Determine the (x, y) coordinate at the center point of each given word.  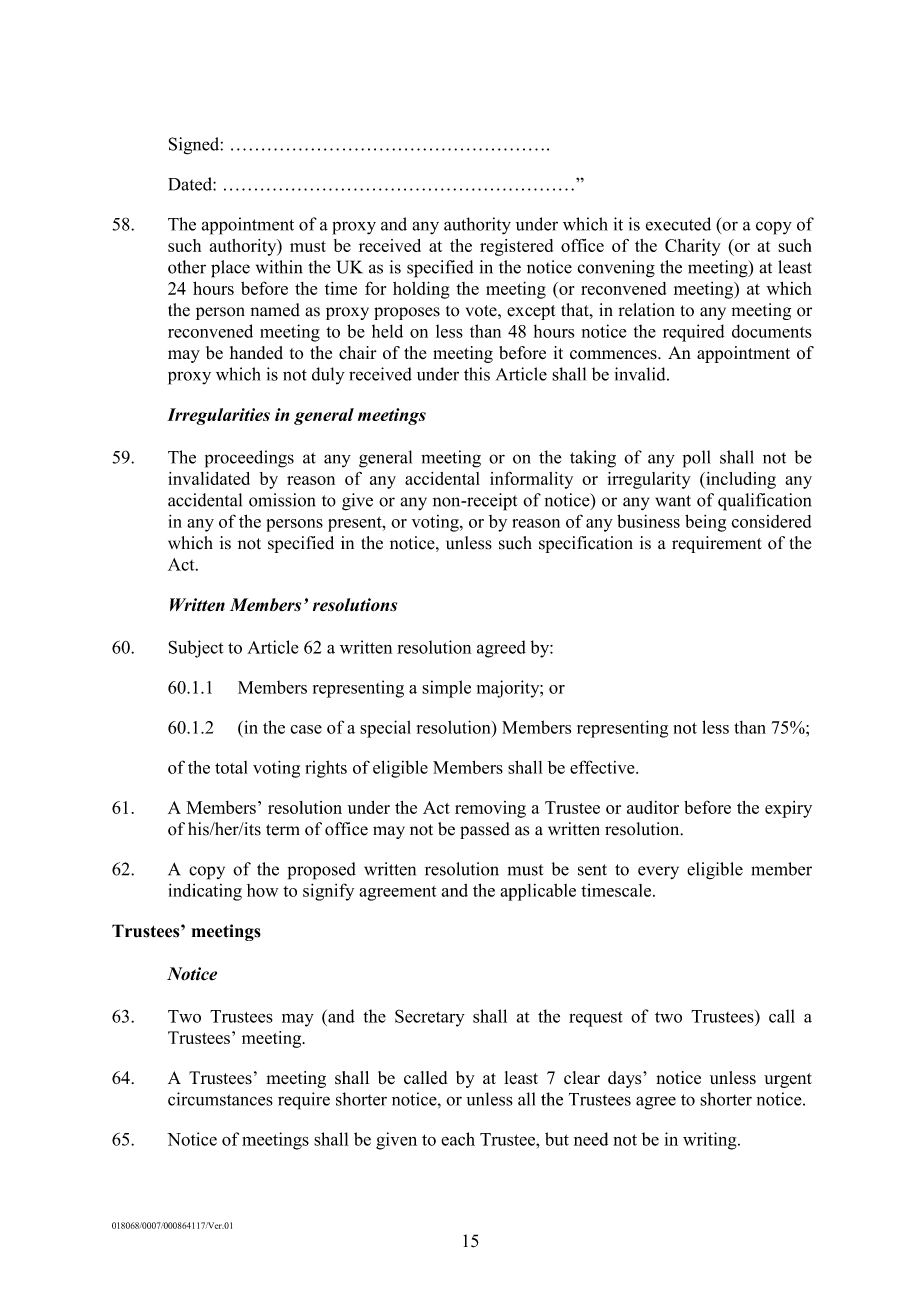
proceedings (249, 459)
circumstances (220, 1099)
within (279, 267)
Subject (196, 649)
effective (603, 767)
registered (516, 247)
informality (531, 480)
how (262, 890)
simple (446, 689)
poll (697, 459)
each (458, 1139)
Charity (693, 247)
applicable (538, 892)
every (658, 872)
